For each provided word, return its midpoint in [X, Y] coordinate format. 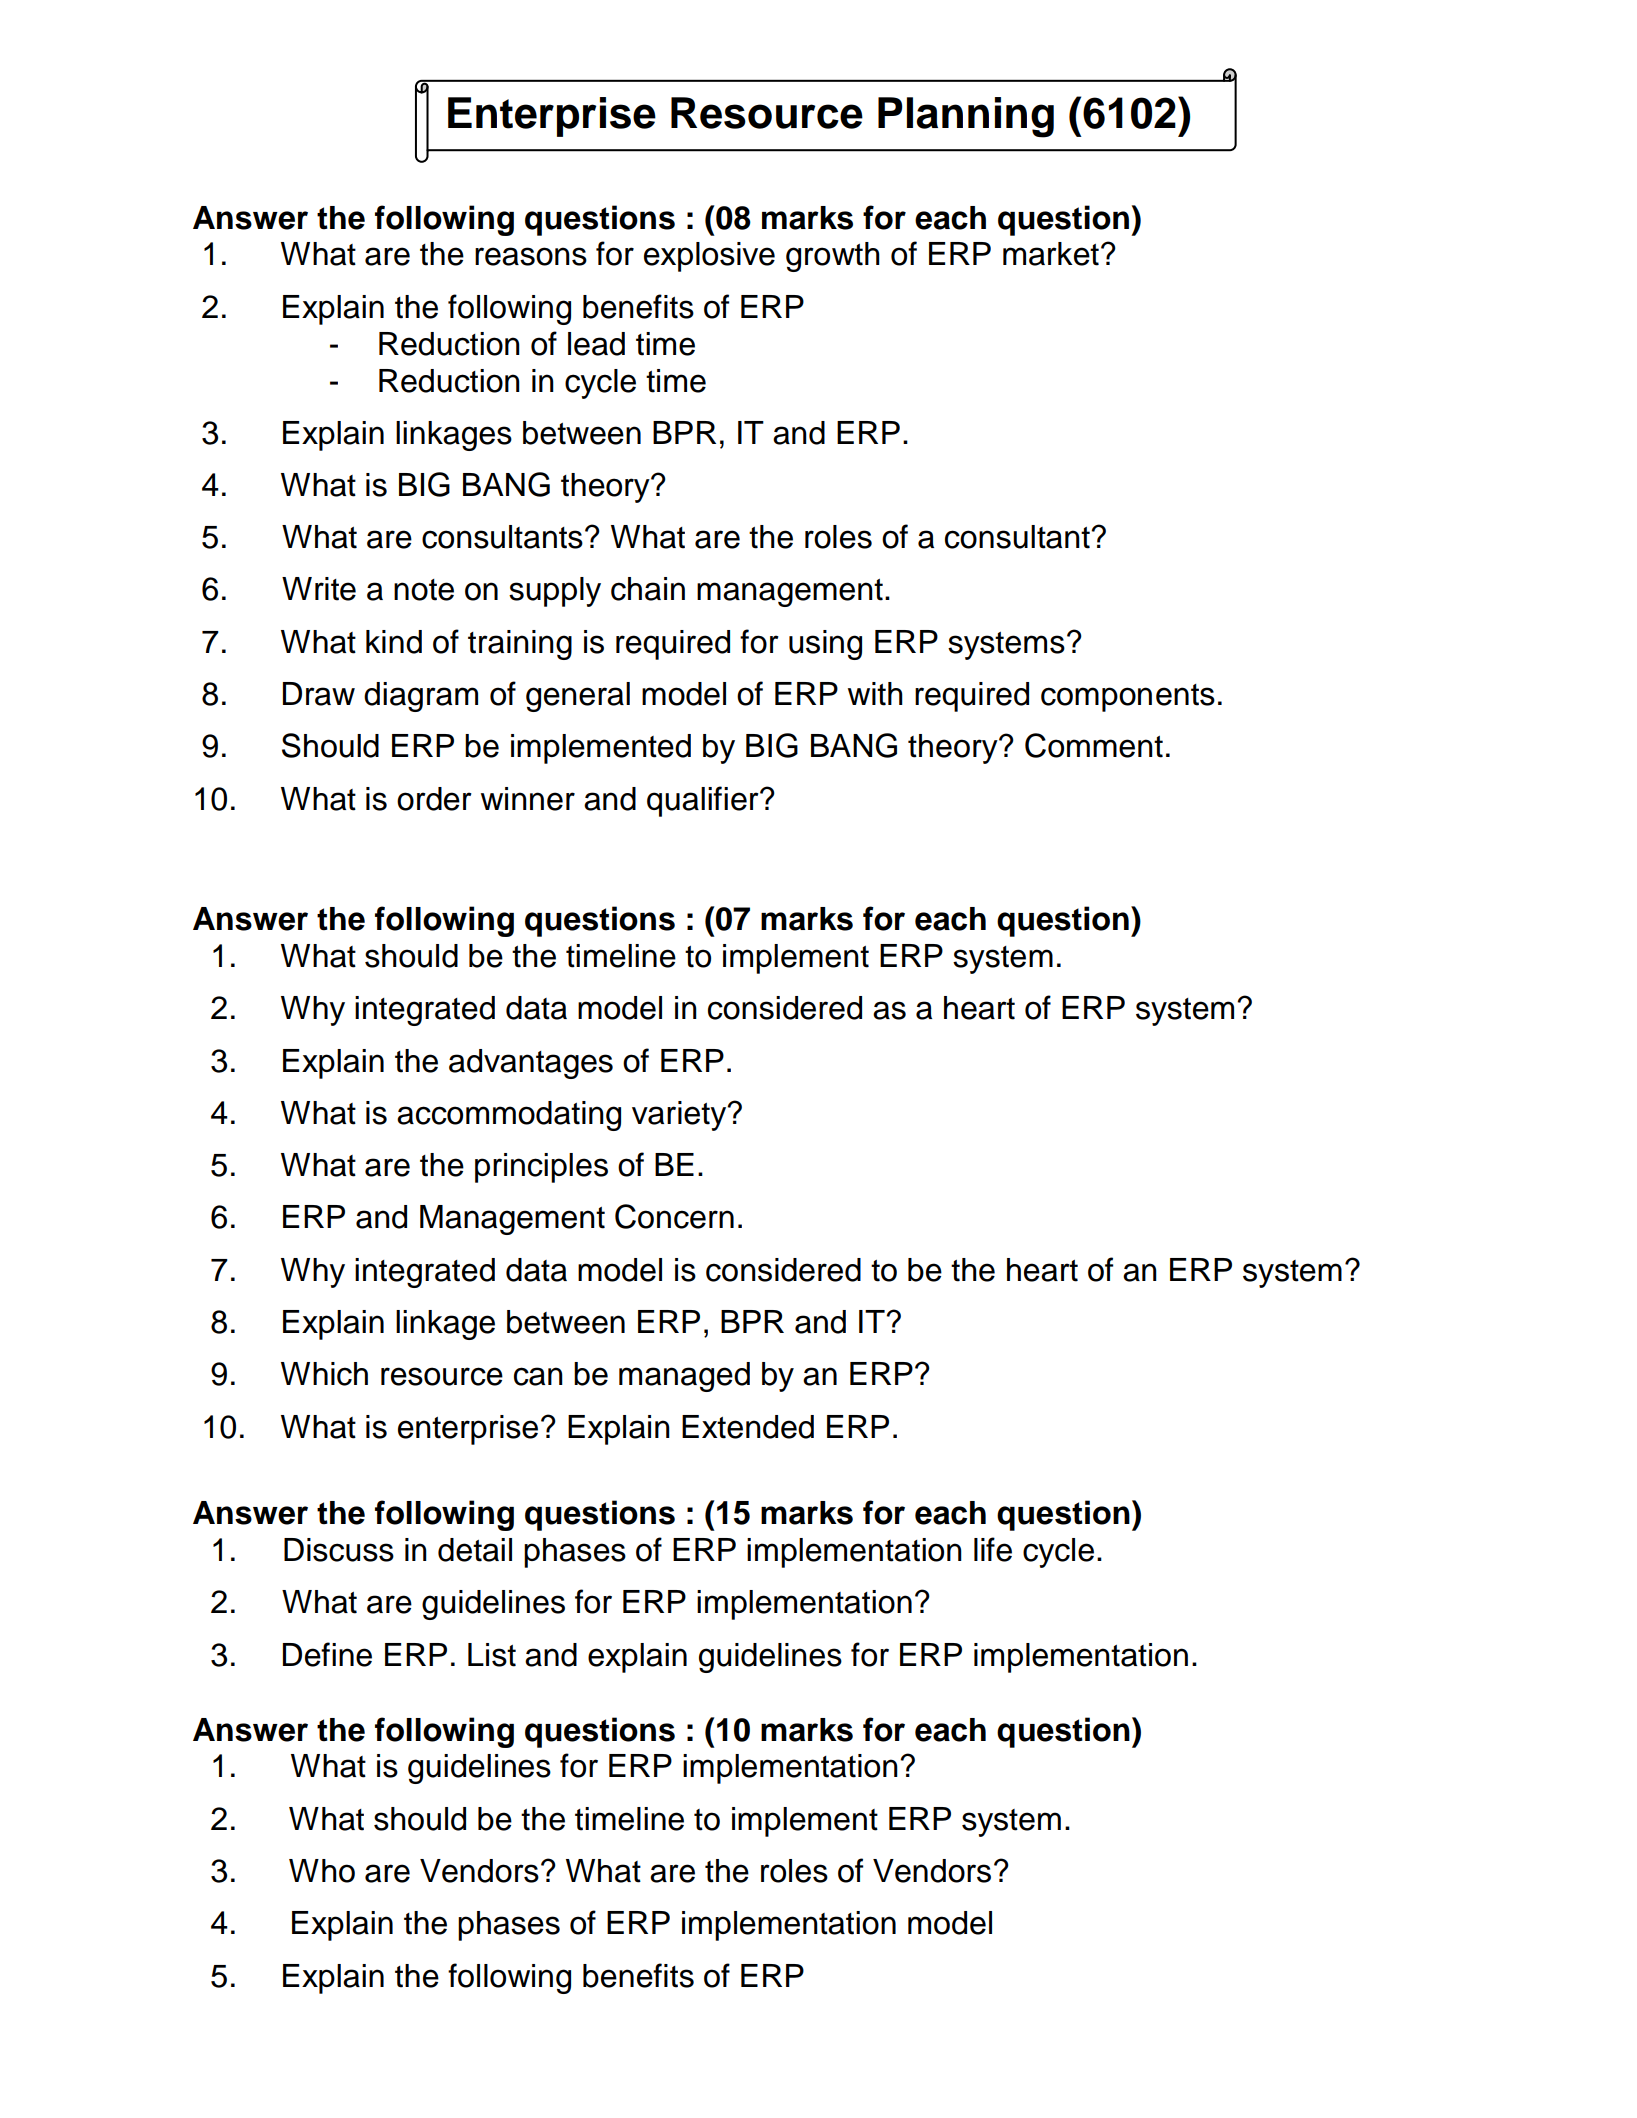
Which [324, 1374]
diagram [421, 697]
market [1051, 254]
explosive [709, 257]
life [993, 1549]
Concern [674, 1216]
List [492, 1655]
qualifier [704, 801]
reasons [531, 256]
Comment [1094, 745]
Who [322, 1871]
